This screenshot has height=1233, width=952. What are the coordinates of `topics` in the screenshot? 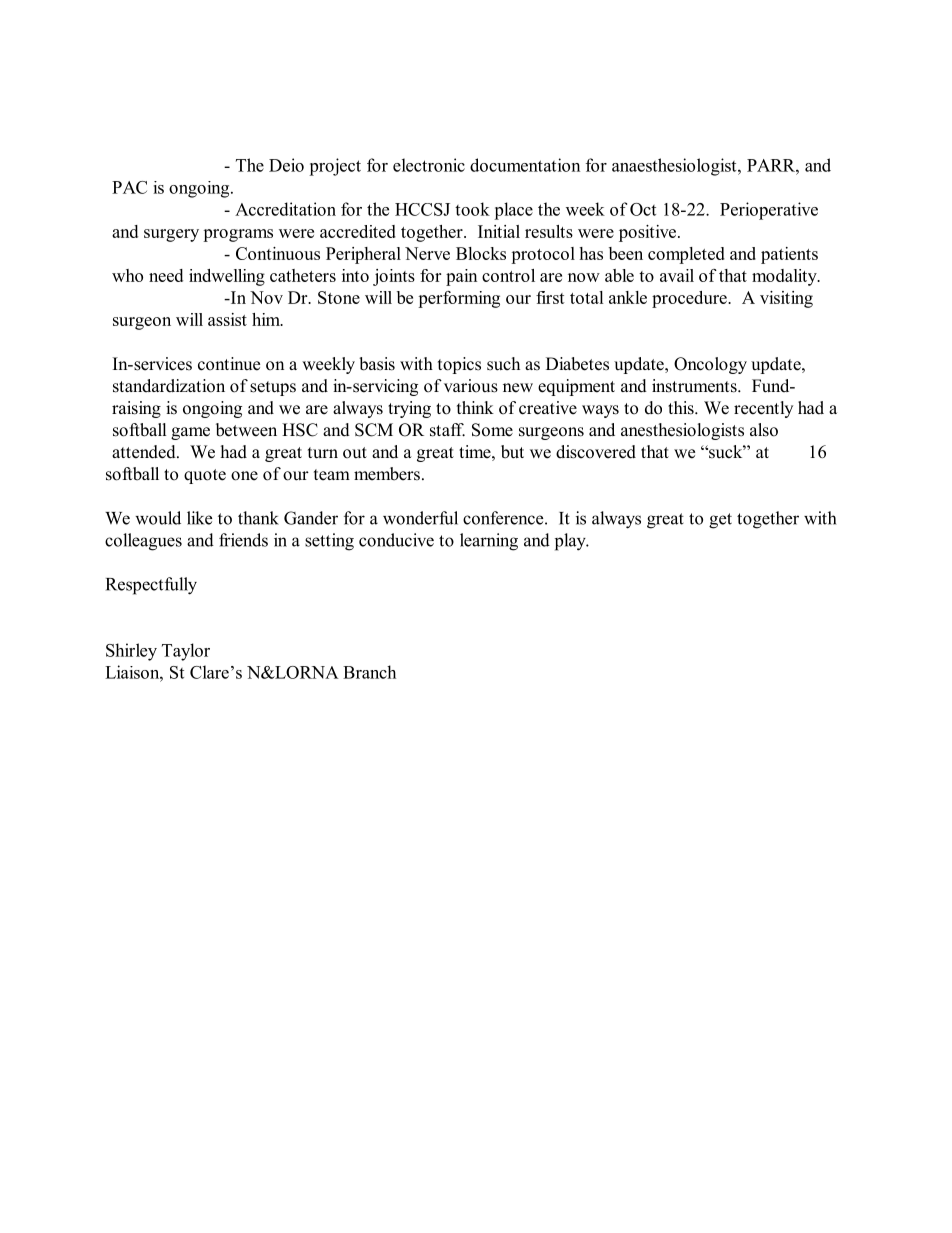 It's located at (459, 365).
